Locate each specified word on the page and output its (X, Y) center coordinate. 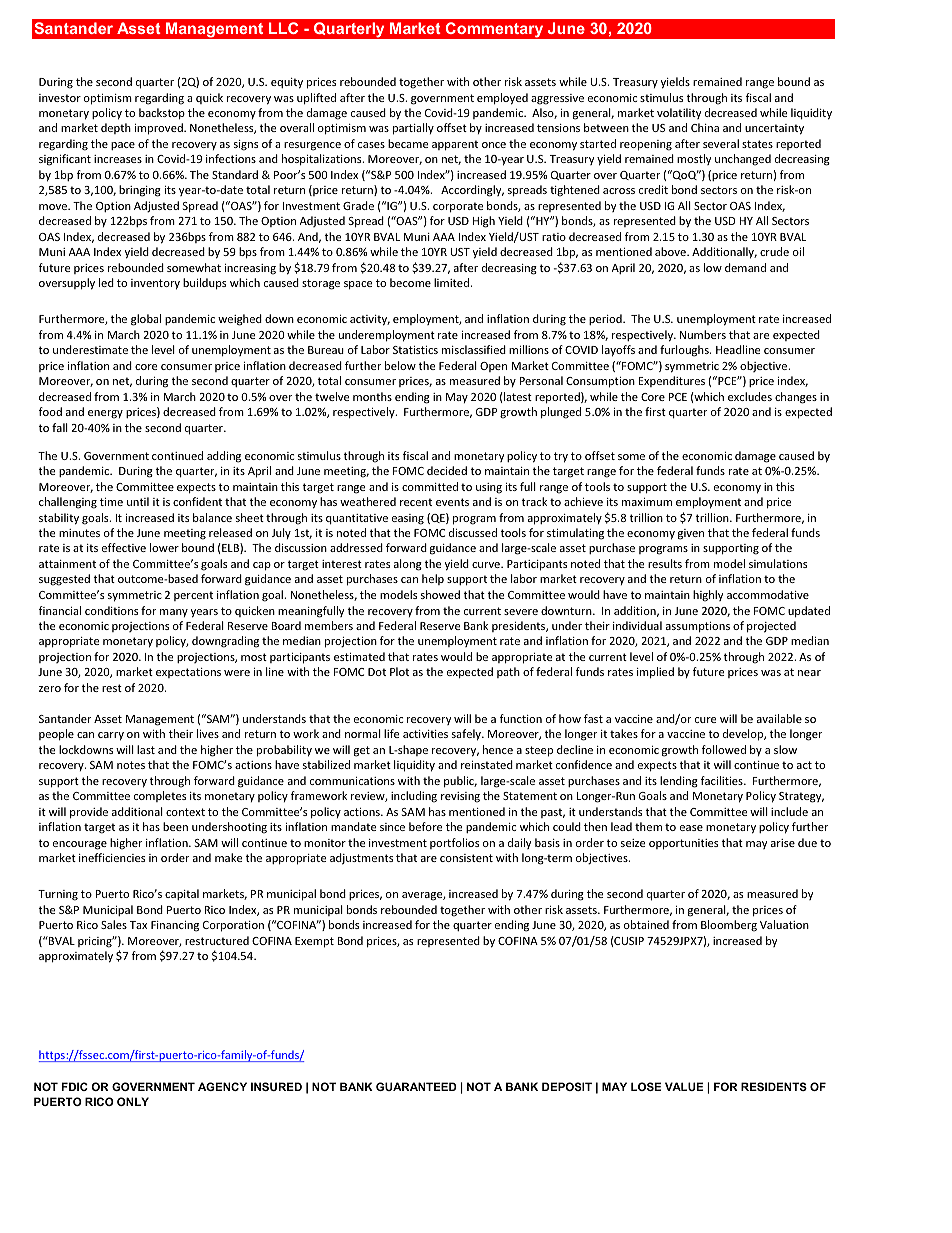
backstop (162, 114)
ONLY (133, 1101)
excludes (750, 396)
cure (705, 720)
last (146, 749)
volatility (679, 113)
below (400, 365)
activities (425, 734)
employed (502, 99)
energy (105, 414)
